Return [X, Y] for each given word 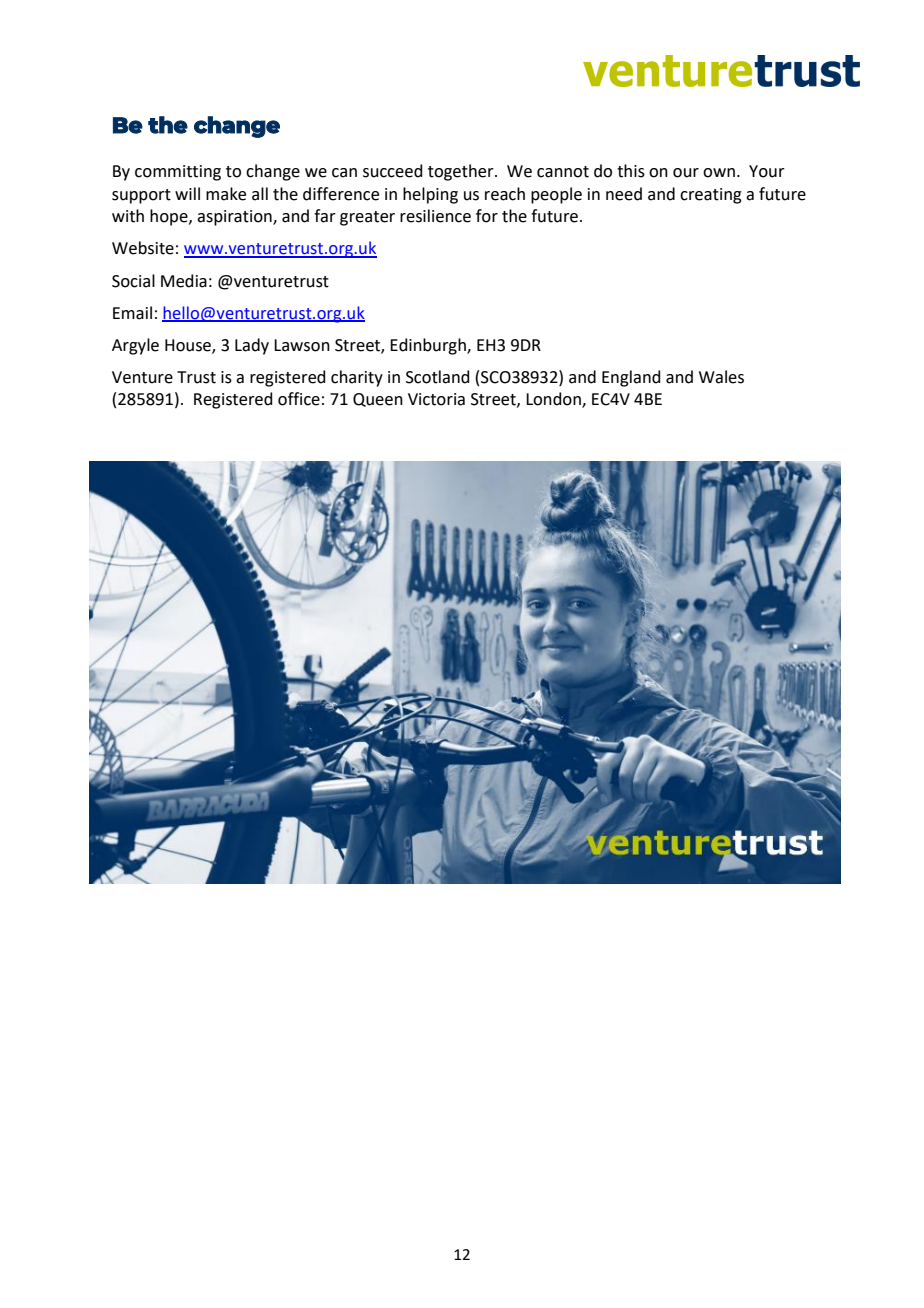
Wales [721, 377]
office [299, 399]
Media [184, 281]
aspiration [235, 218]
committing [178, 173]
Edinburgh [429, 346]
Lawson [302, 345]
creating [711, 196]
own [719, 173]
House [189, 346]
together [462, 172]
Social [133, 281]
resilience [435, 216]
